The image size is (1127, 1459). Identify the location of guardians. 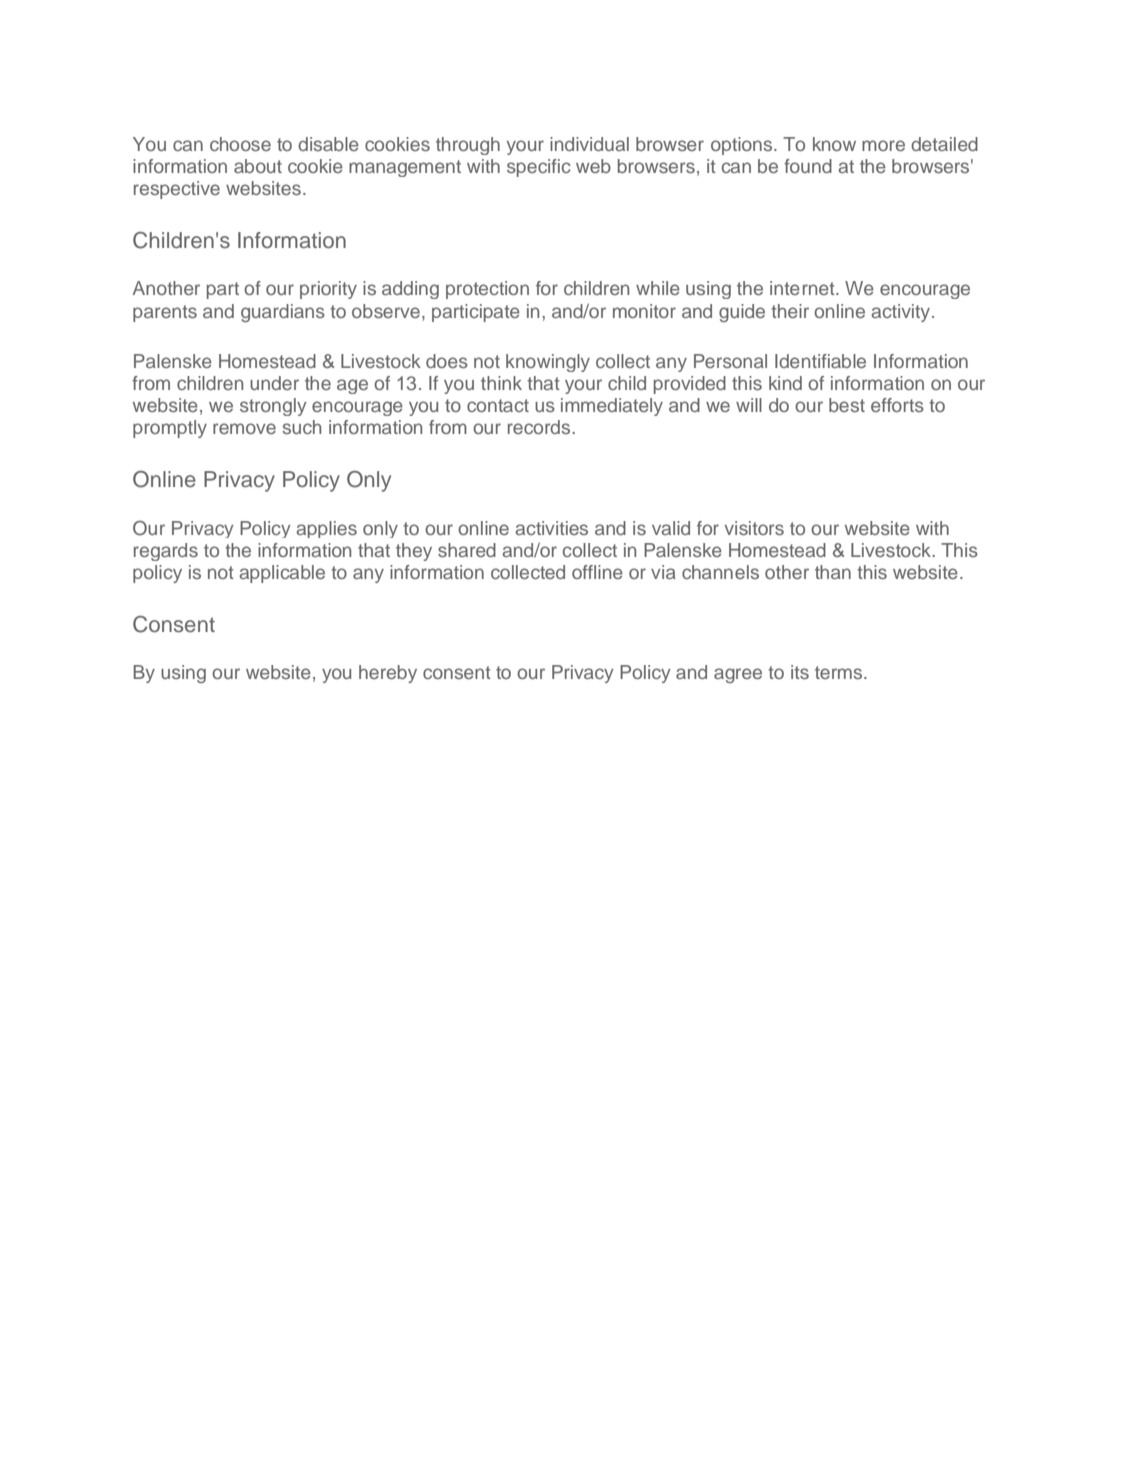
(283, 313).
